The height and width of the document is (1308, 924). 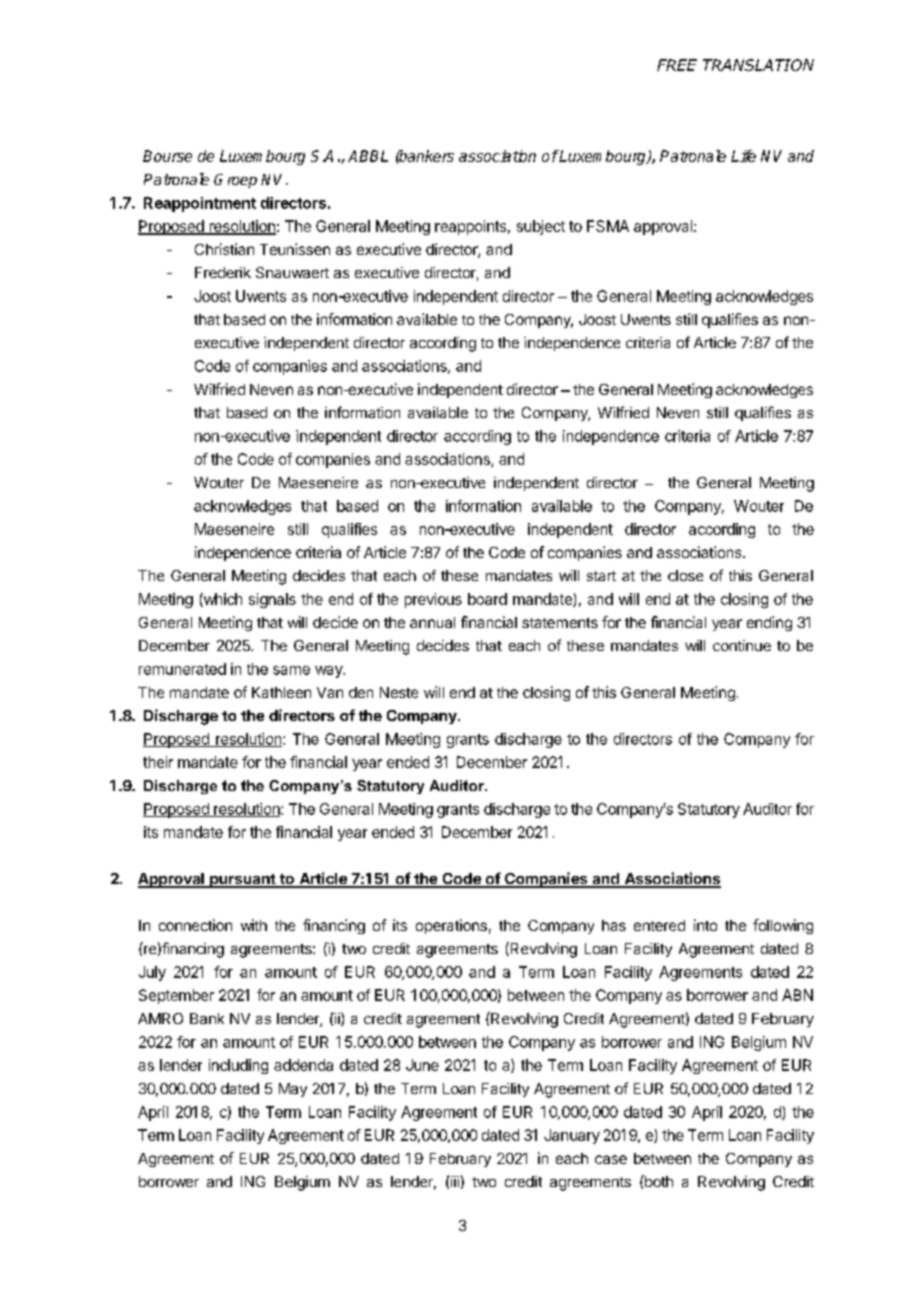 What do you see at coordinates (742, 645) in the document?
I see `continue` at bounding box center [742, 645].
